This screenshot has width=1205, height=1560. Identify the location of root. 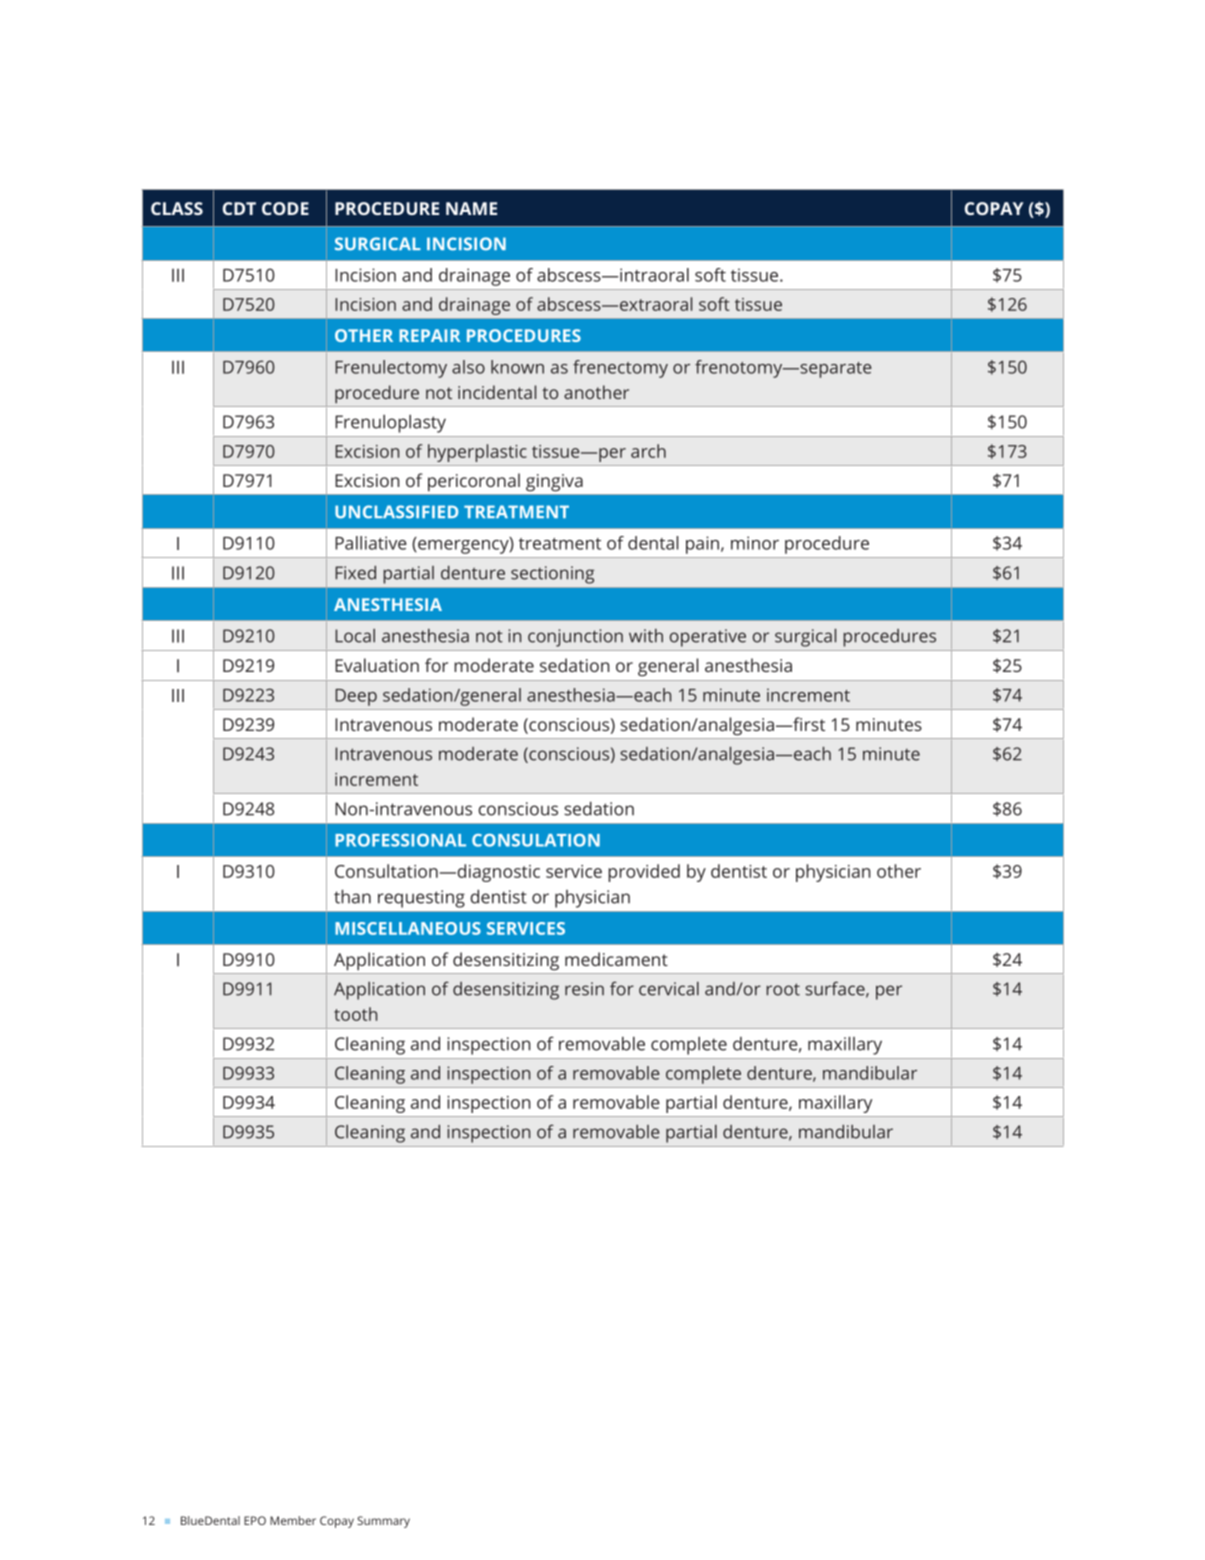
(783, 989).
